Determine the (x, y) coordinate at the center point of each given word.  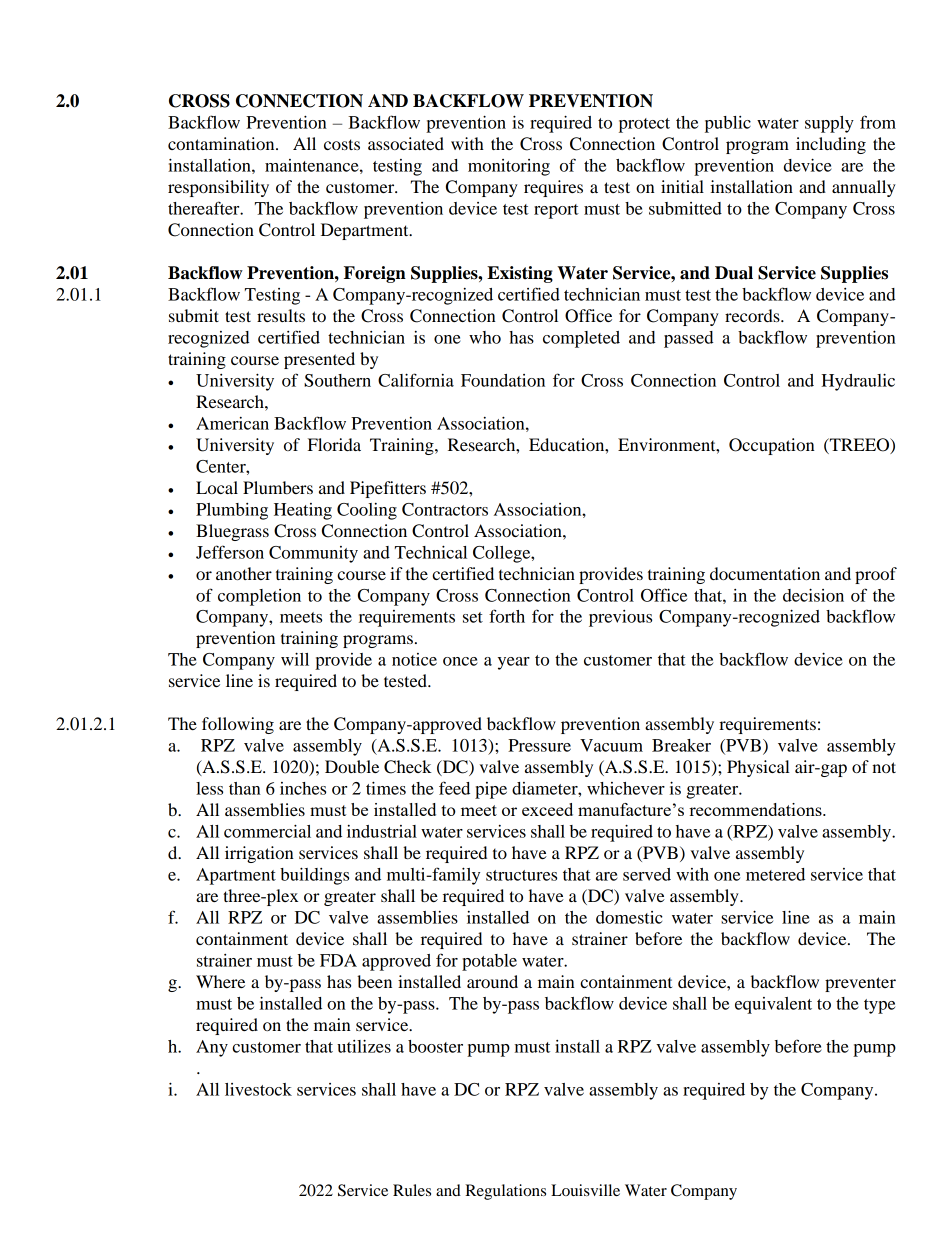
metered (775, 874)
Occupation (772, 446)
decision (813, 595)
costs (342, 144)
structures (521, 875)
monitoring (509, 167)
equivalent (773, 1005)
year (514, 663)
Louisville (585, 1190)
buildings (314, 876)
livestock (258, 1089)
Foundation (503, 380)
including (831, 145)
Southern (337, 380)
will (295, 659)
